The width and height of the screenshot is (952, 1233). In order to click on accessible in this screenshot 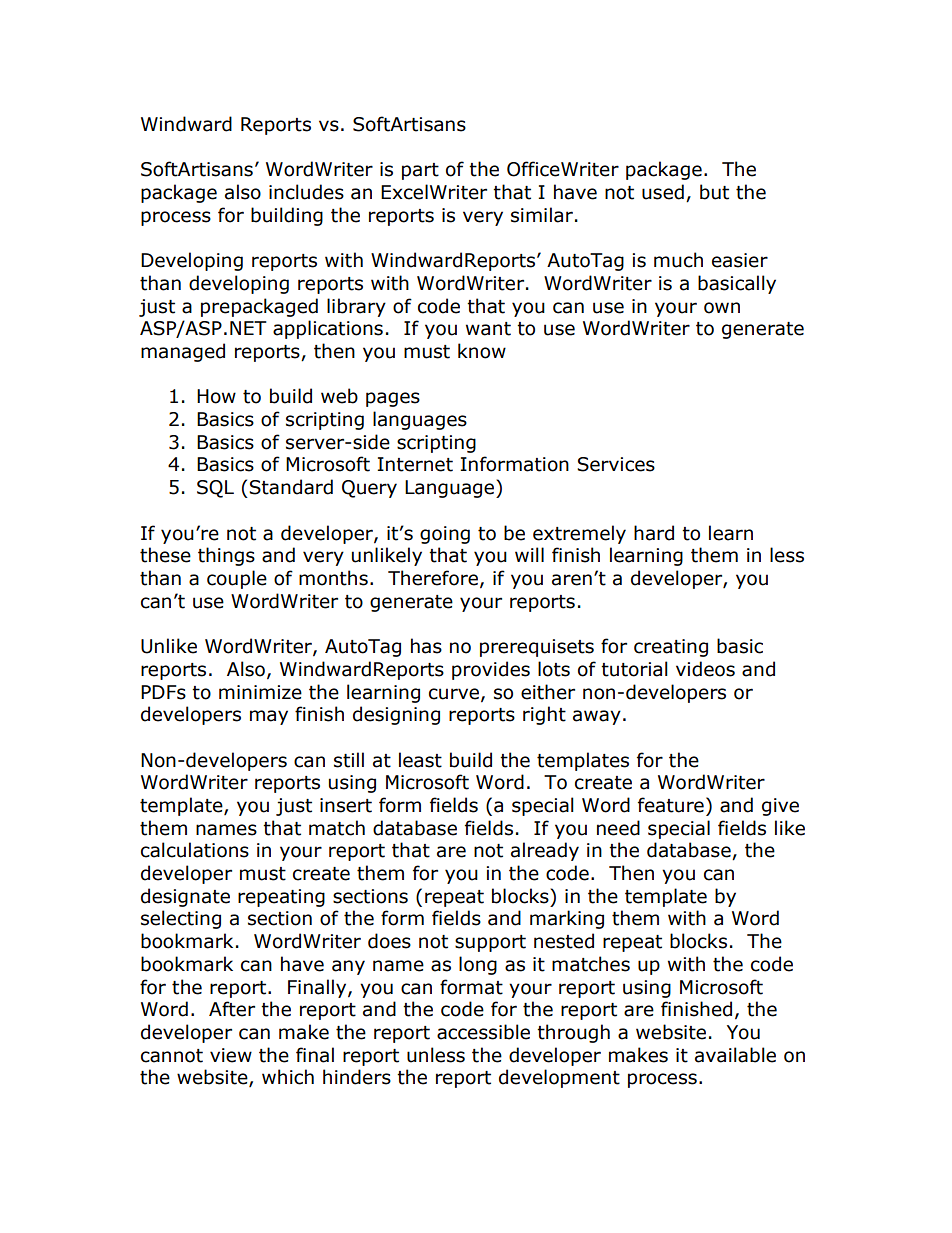, I will do `click(483, 1032)`.
